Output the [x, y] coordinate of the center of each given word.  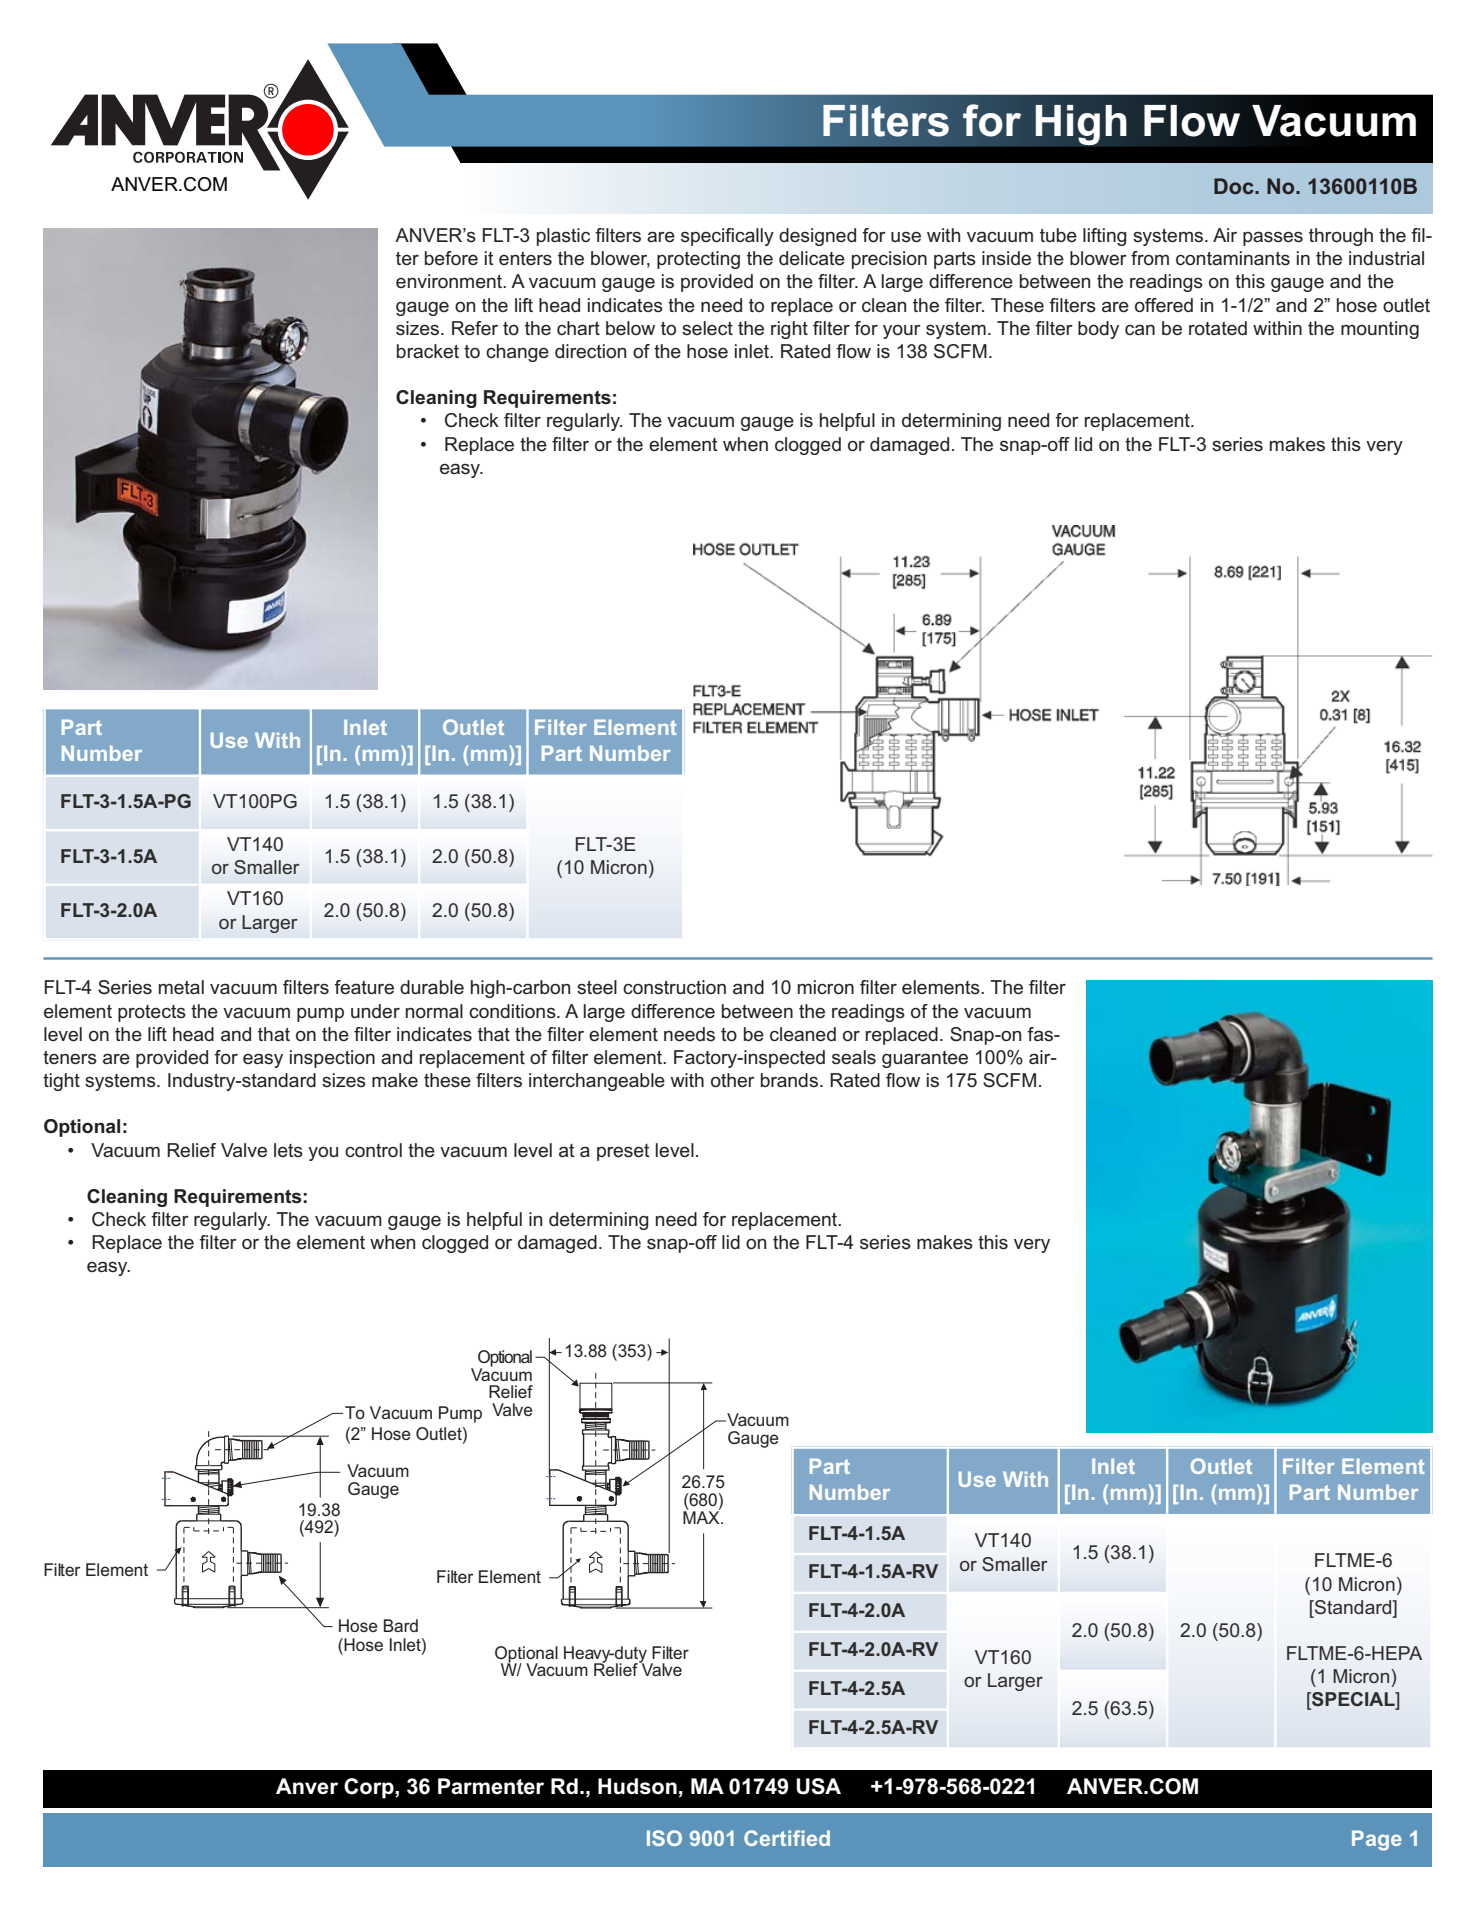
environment [450, 281]
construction [674, 987]
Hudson [637, 1786]
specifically [727, 237]
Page [1377, 1840]
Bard [401, 1625]
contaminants [1233, 258]
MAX [702, 1516]
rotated [1218, 328]
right [789, 330]
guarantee [925, 1059]
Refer [475, 328]
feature [364, 987]
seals [854, 1057]
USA [818, 1786]
